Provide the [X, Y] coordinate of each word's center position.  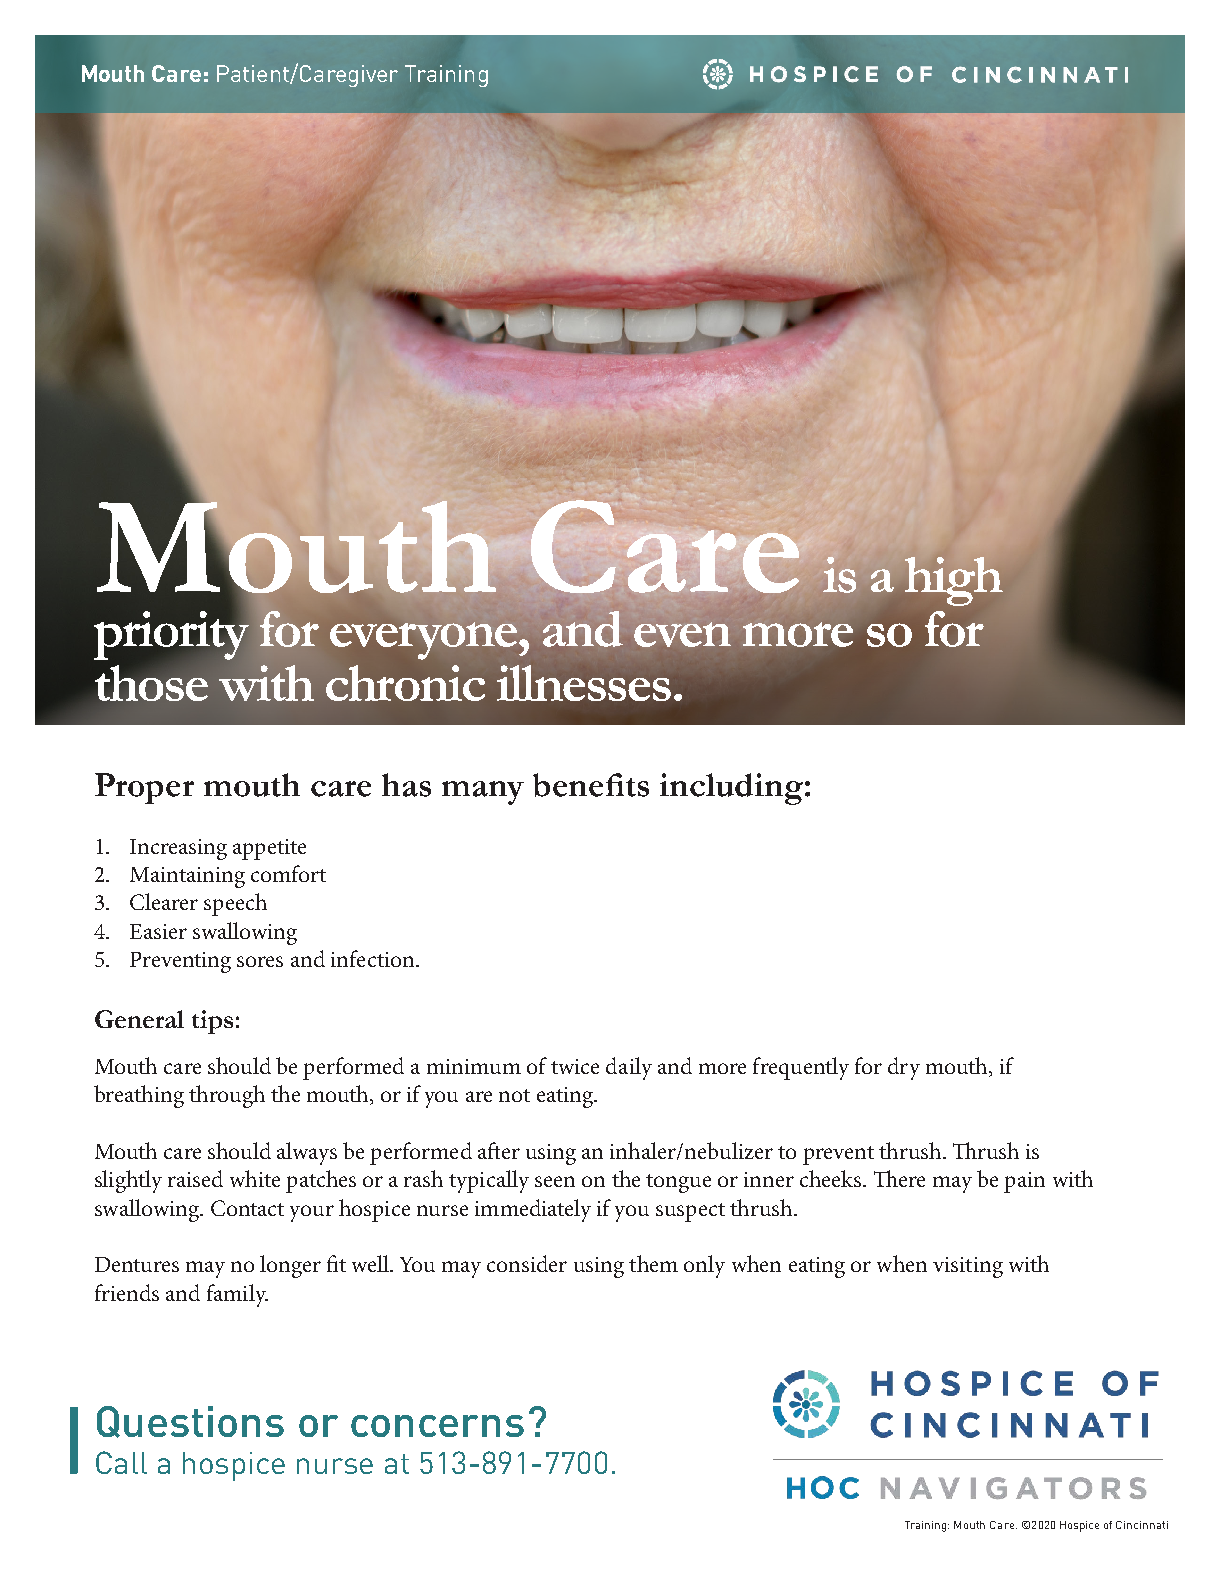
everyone [425, 641]
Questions [190, 1422]
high [954, 581]
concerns [437, 1426]
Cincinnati [1142, 1525]
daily [629, 1068]
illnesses [584, 683]
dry [904, 1068]
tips [212, 1022]
